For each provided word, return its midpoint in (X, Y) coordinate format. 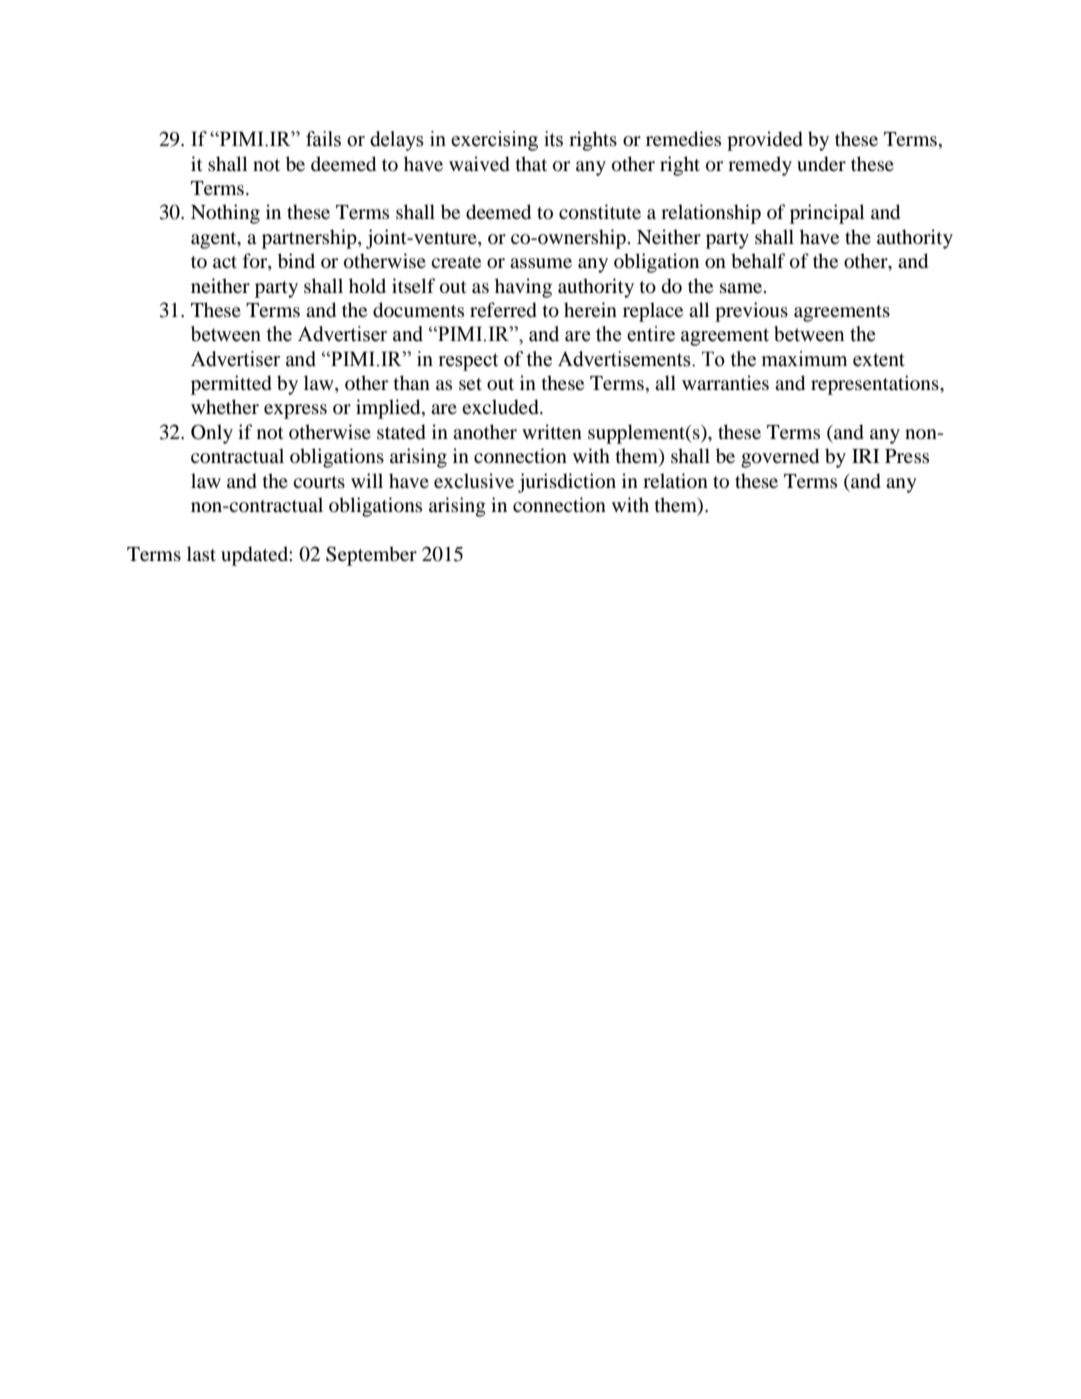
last (201, 553)
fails (323, 139)
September (371, 556)
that (531, 163)
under (821, 164)
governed (780, 458)
